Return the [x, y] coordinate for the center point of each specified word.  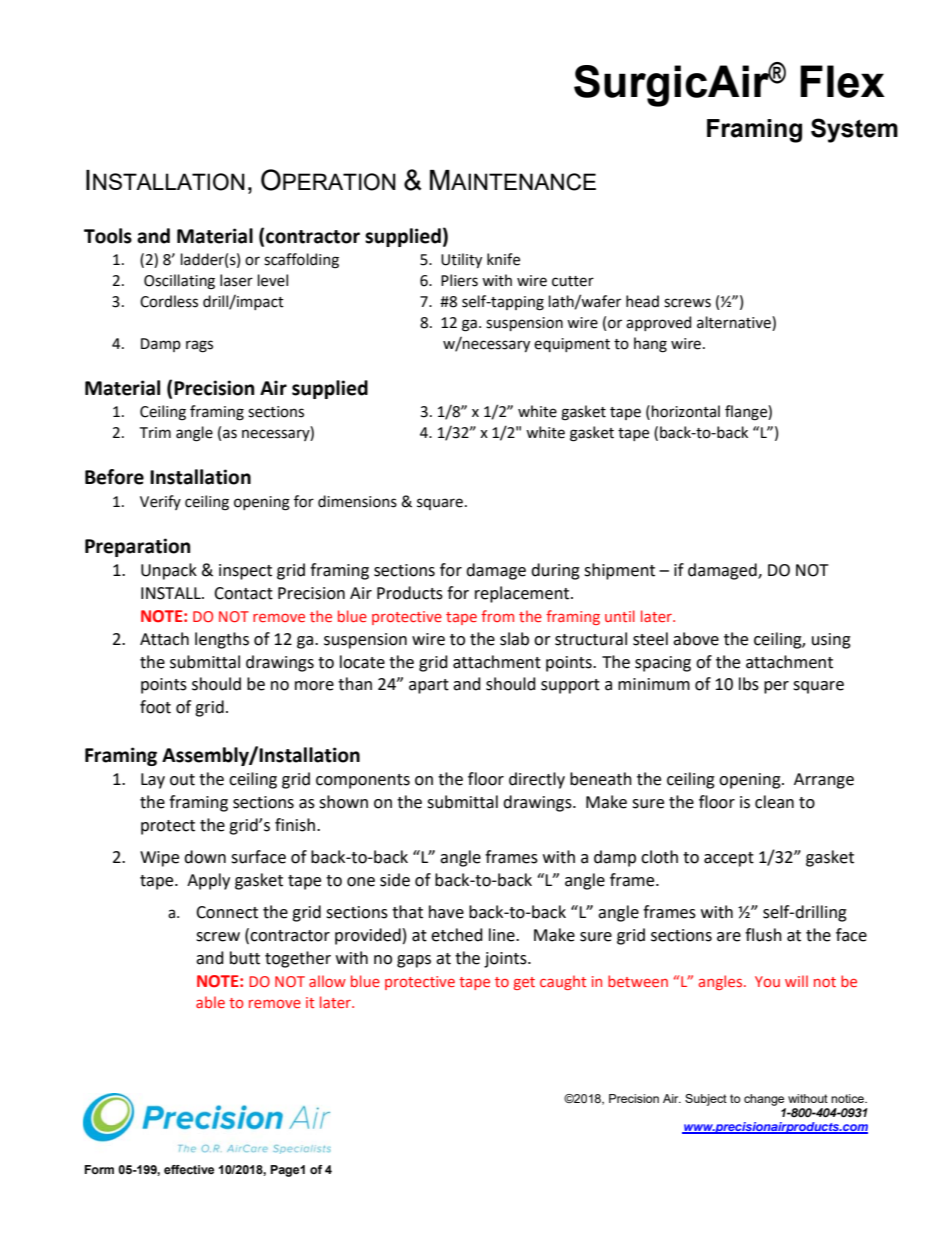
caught [563, 982]
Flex [842, 81]
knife [503, 259]
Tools [108, 236]
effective [189, 1169]
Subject [706, 1100]
